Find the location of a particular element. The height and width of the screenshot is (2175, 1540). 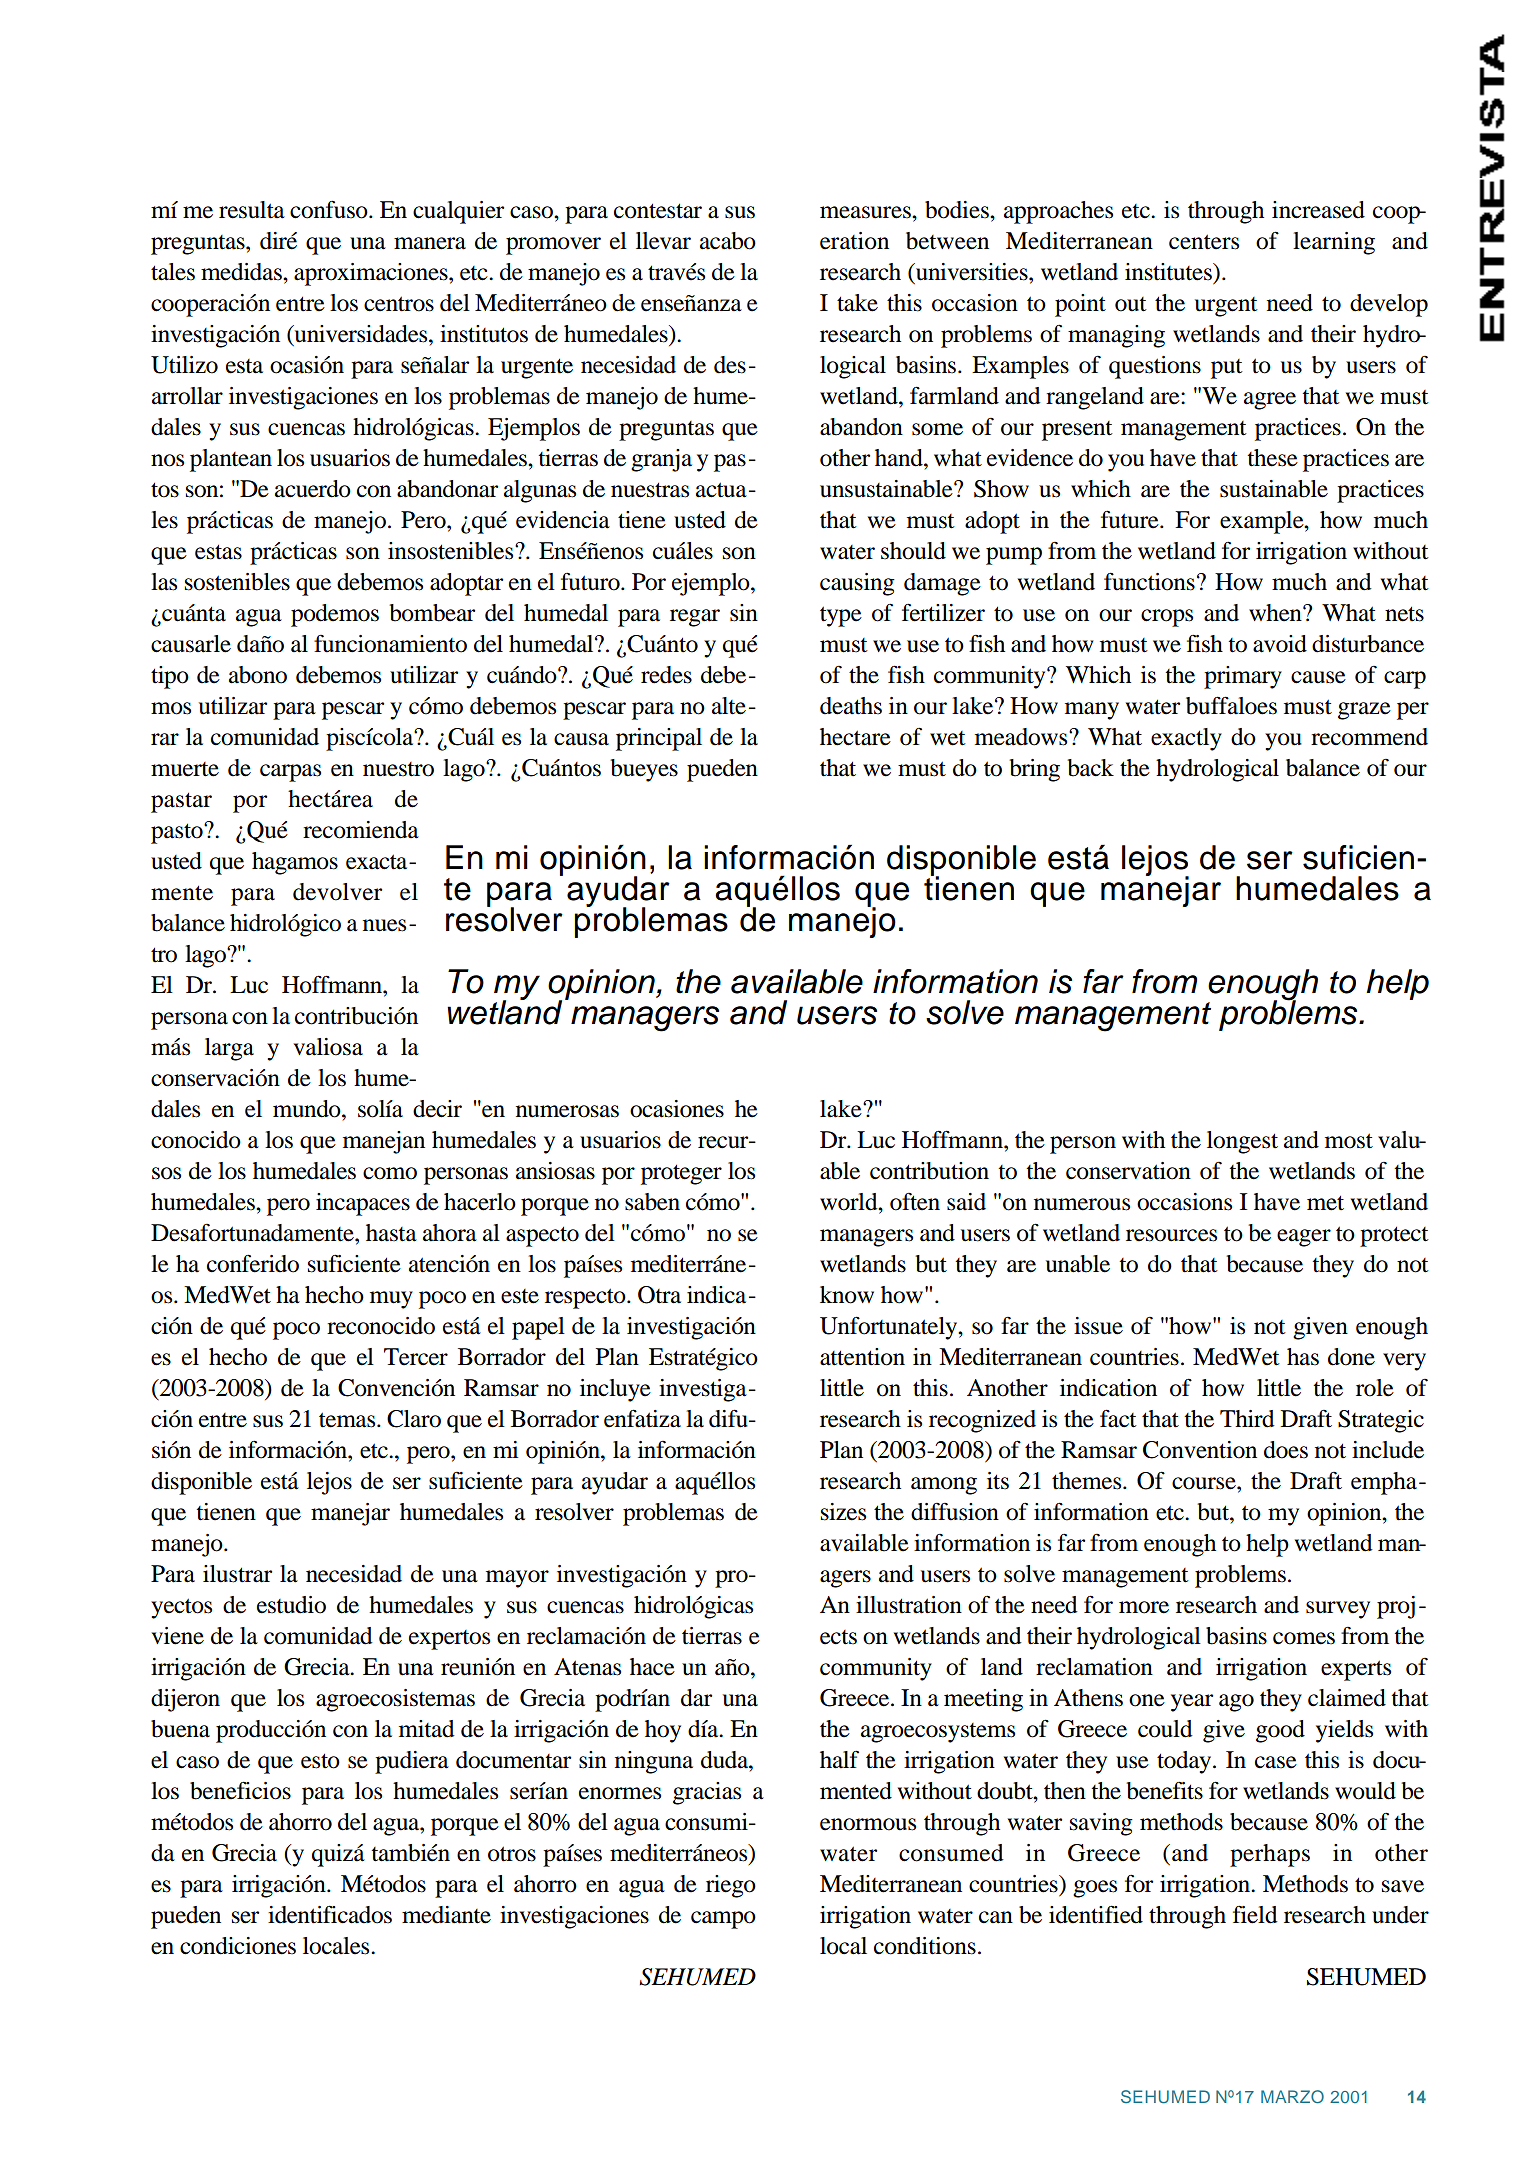

take is located at coordinates (857, 303).
